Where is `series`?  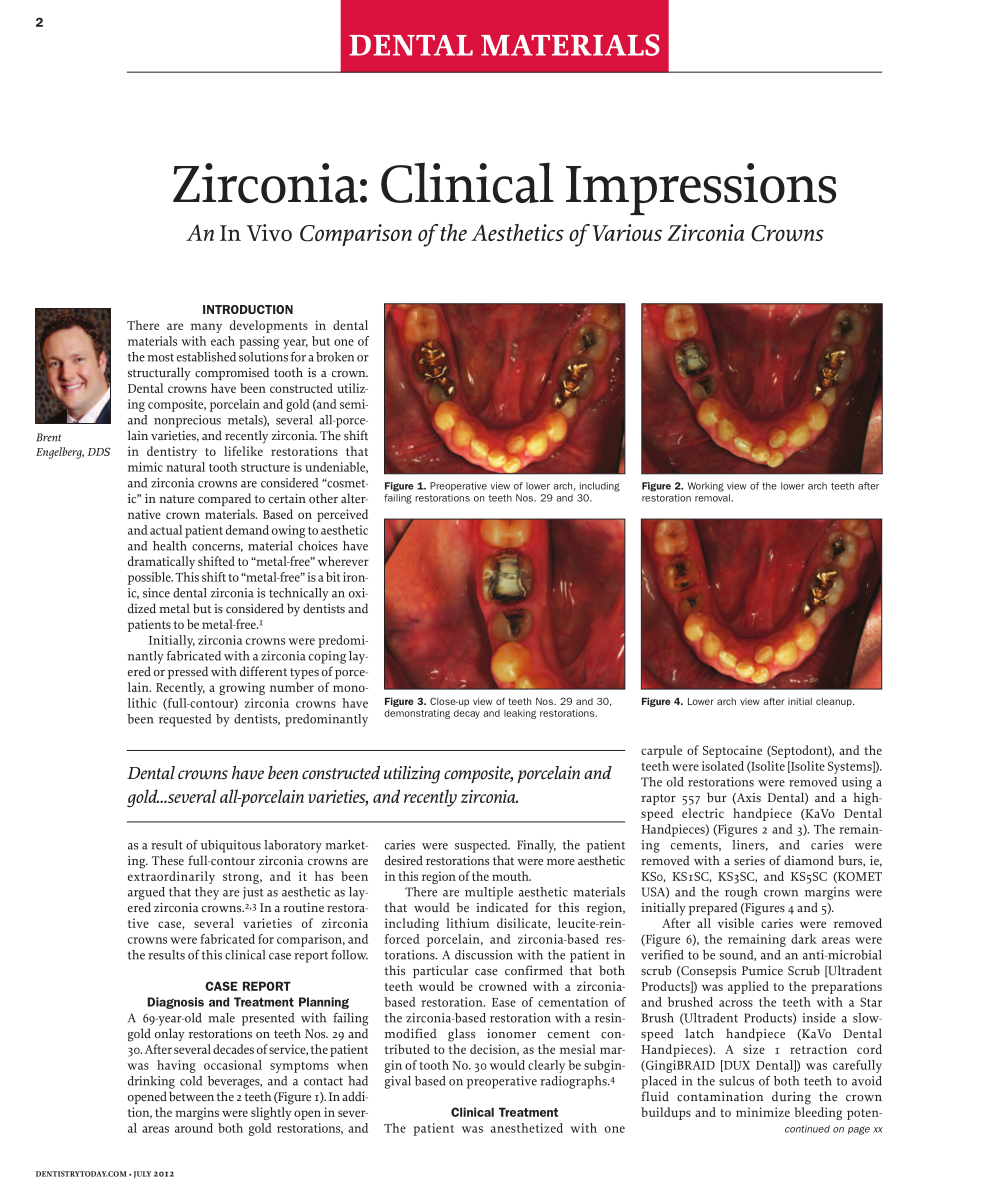 series is located at coordinates (749, 861).
